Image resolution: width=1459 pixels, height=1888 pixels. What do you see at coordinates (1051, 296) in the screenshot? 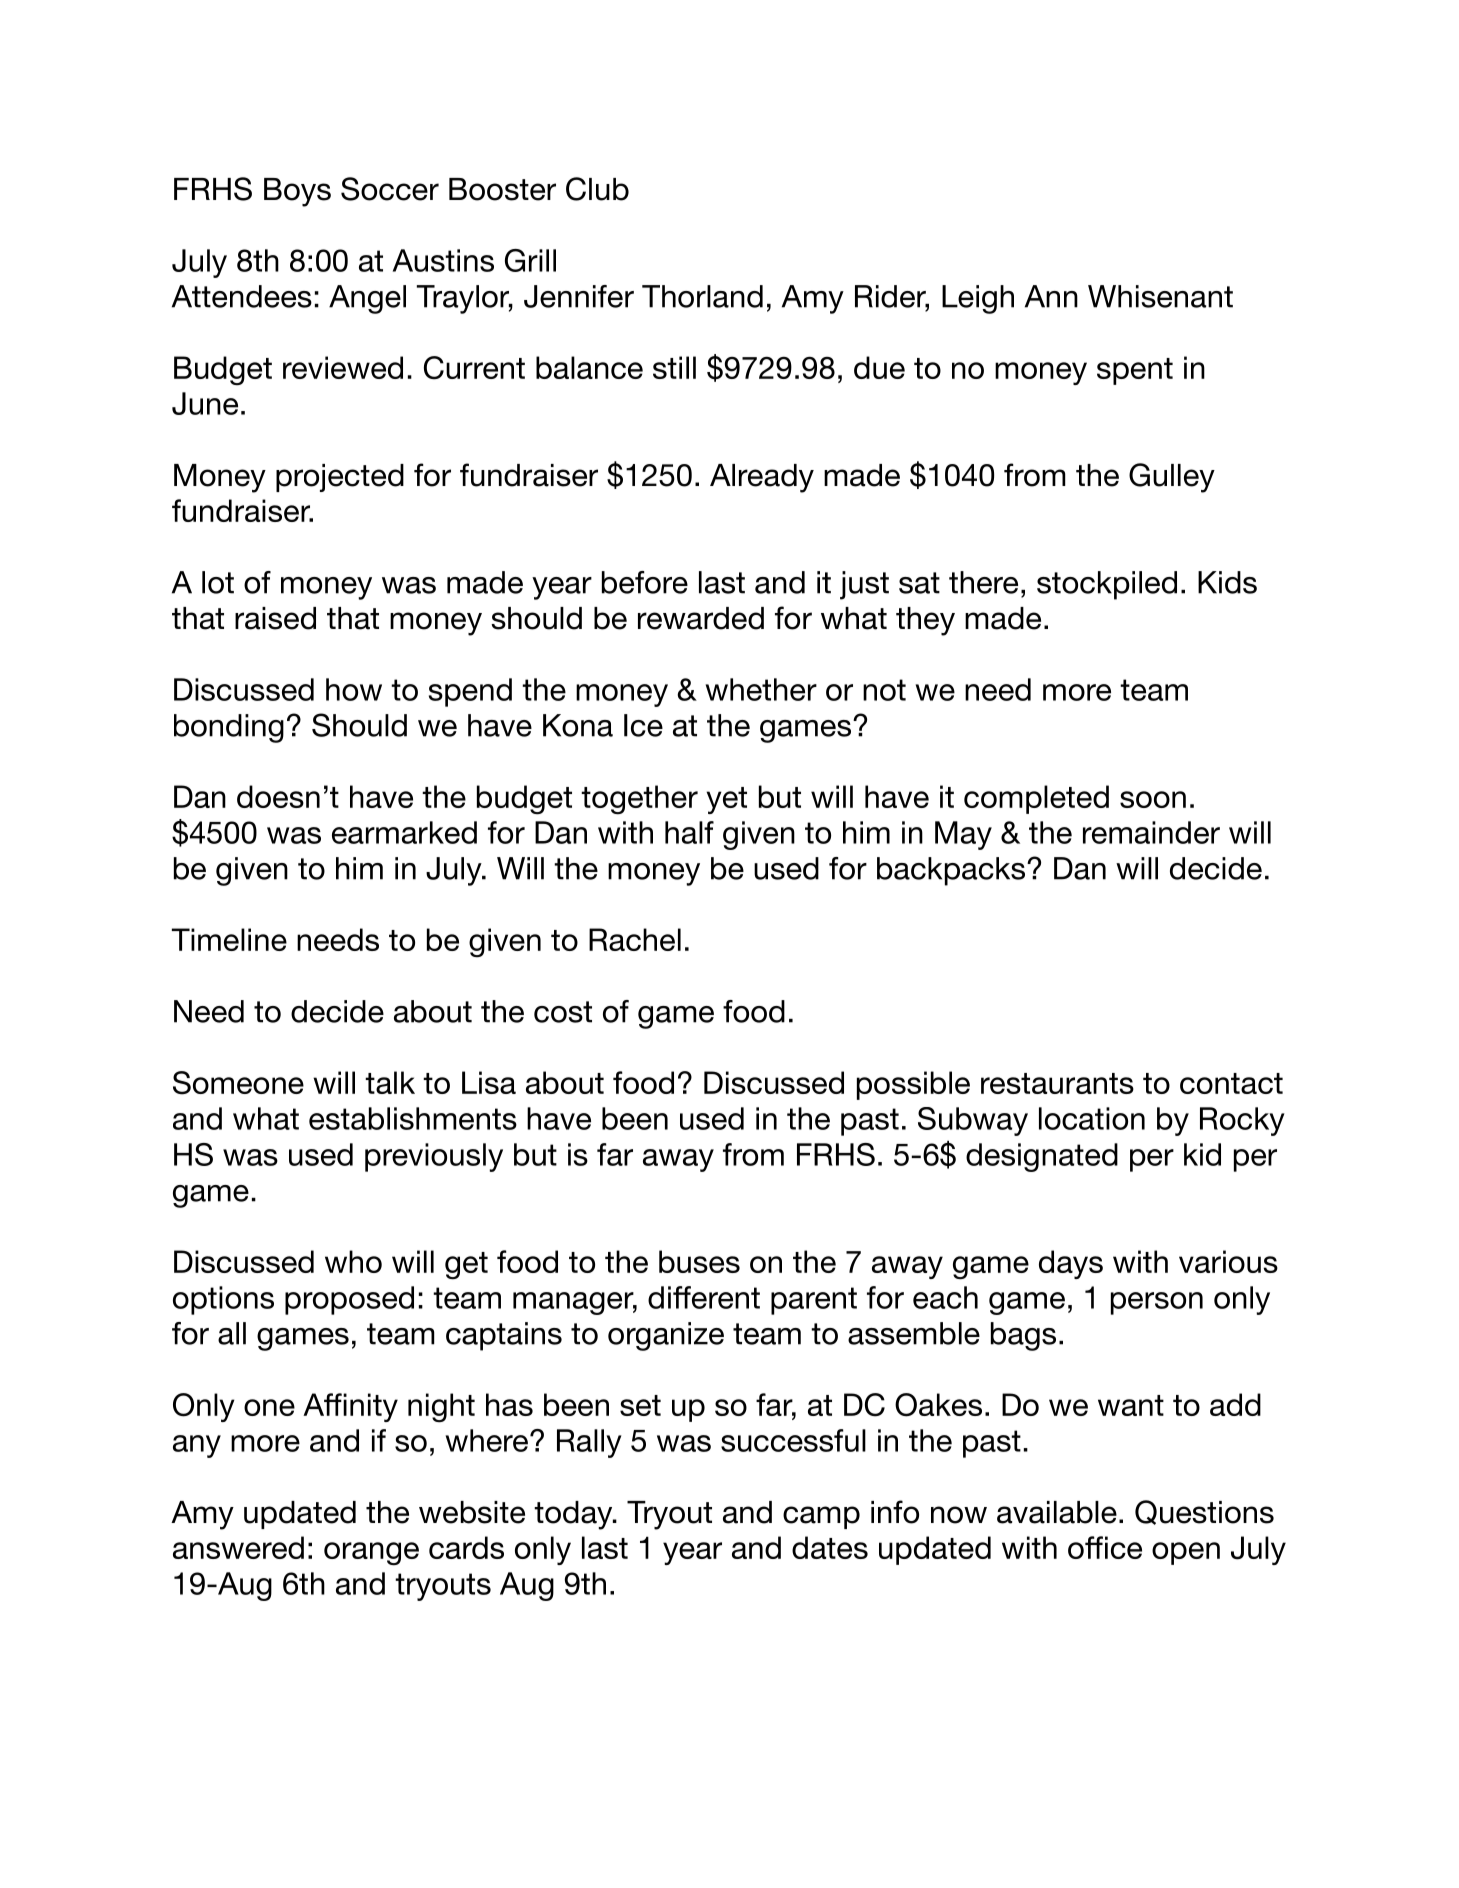
I see `Ann` at bounding box center [1051, 296].
